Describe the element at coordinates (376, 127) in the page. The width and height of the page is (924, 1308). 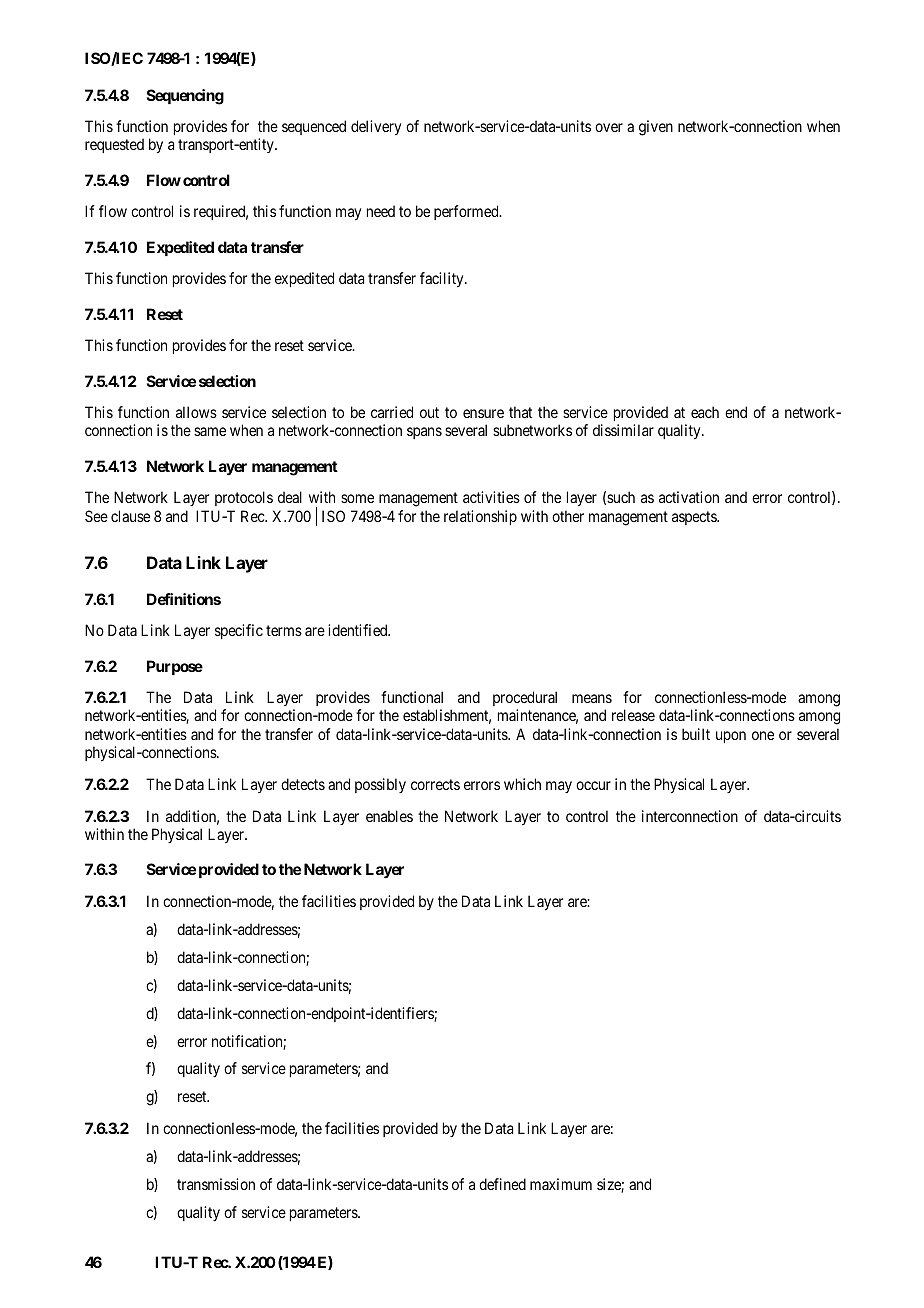
I see `delivery` at that location.
